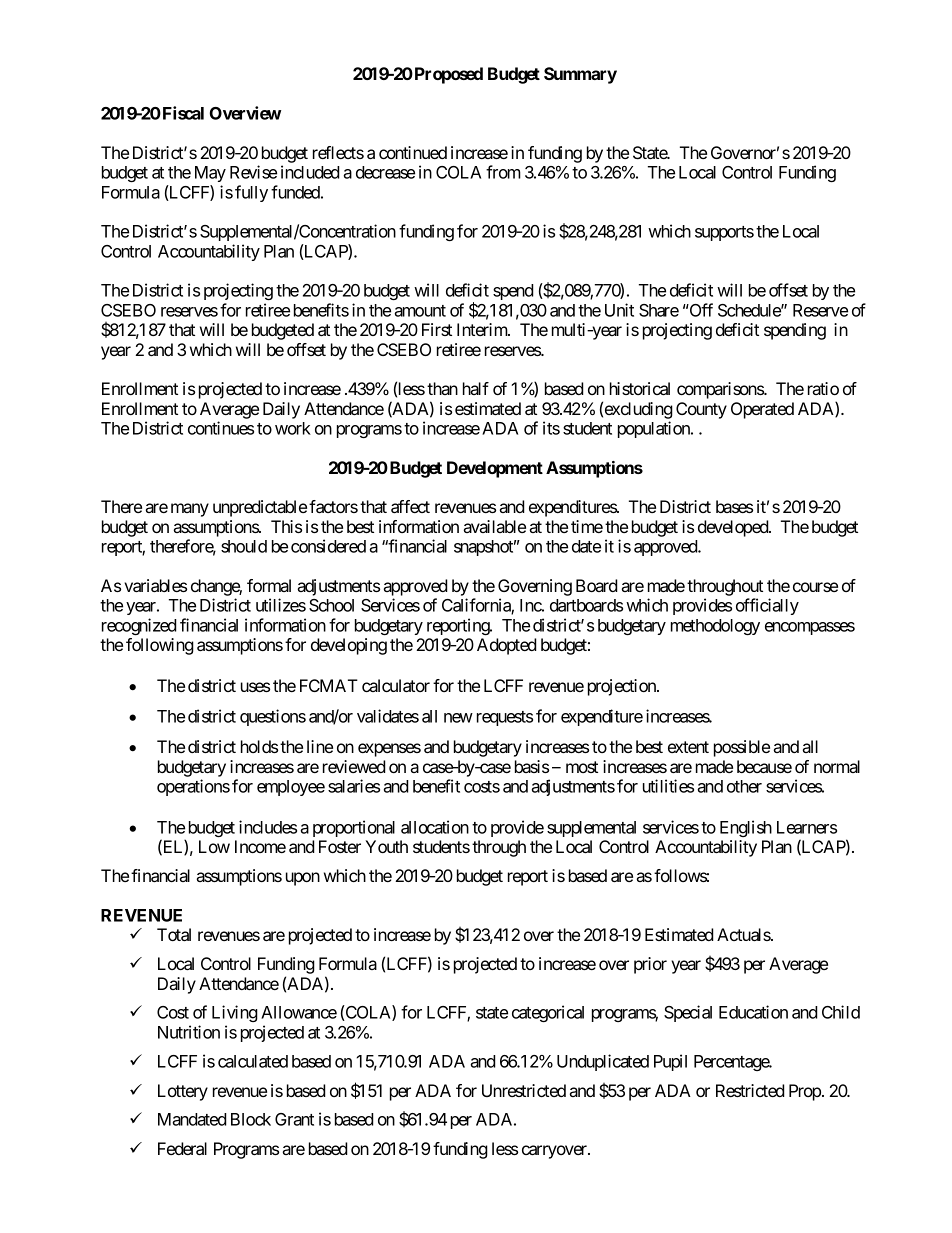  Describe the element at coordinates (734, 506) in the image. I see `bases` at that location.
